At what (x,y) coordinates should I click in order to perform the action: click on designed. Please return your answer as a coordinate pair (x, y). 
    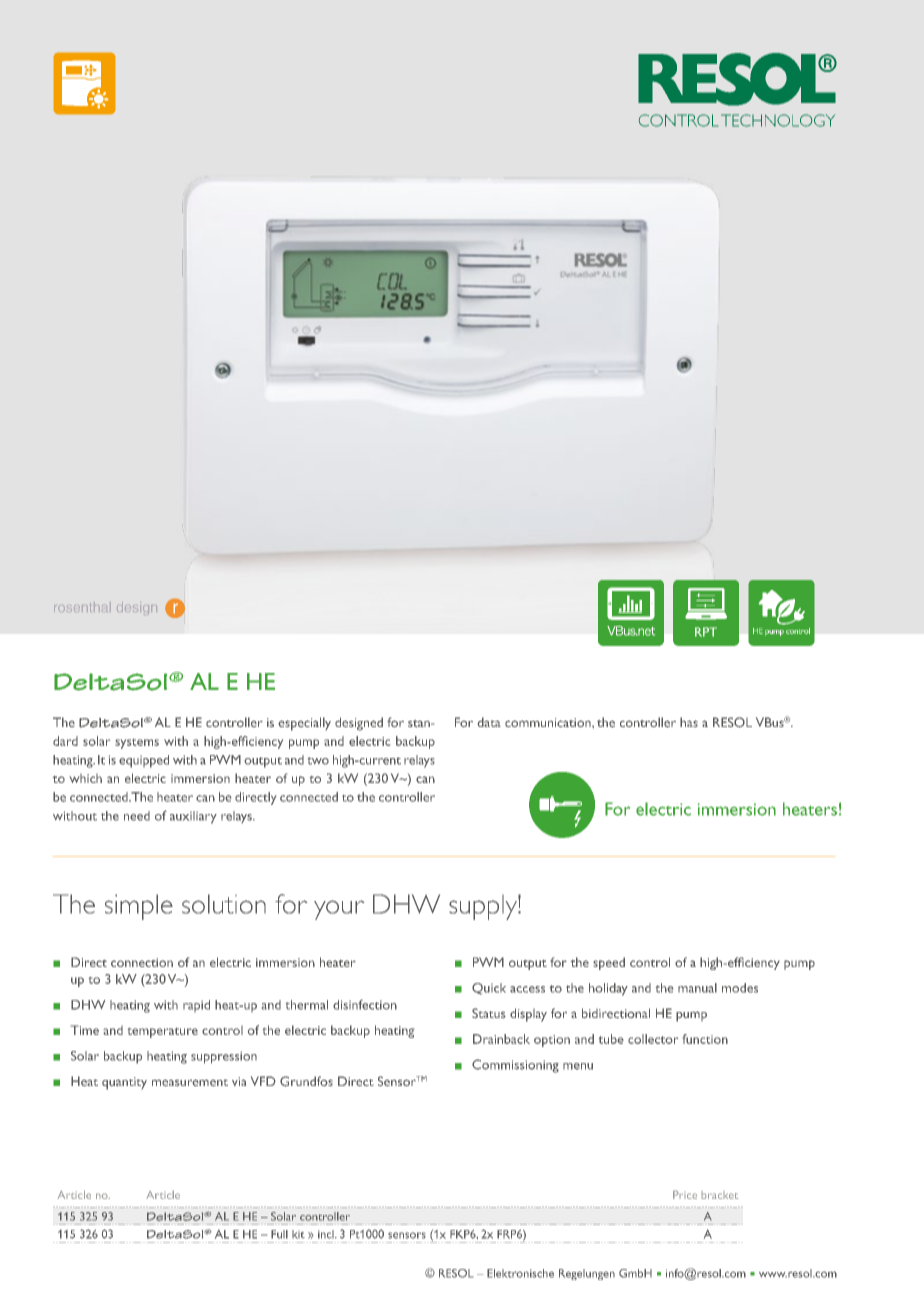
    Looking at the image, I should click on (359, 724).
